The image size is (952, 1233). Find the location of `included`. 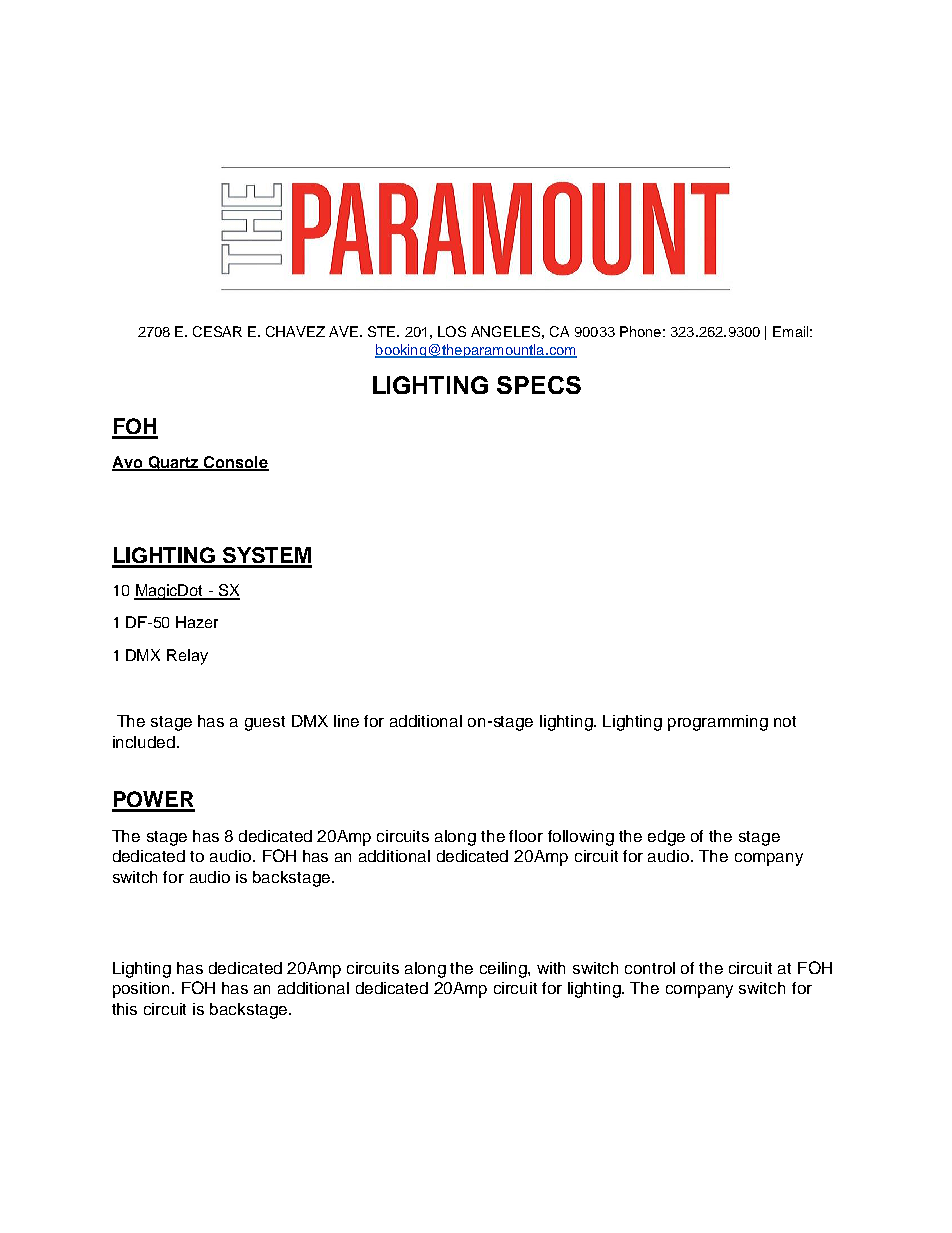

included is located at coordinates (144, 742).
